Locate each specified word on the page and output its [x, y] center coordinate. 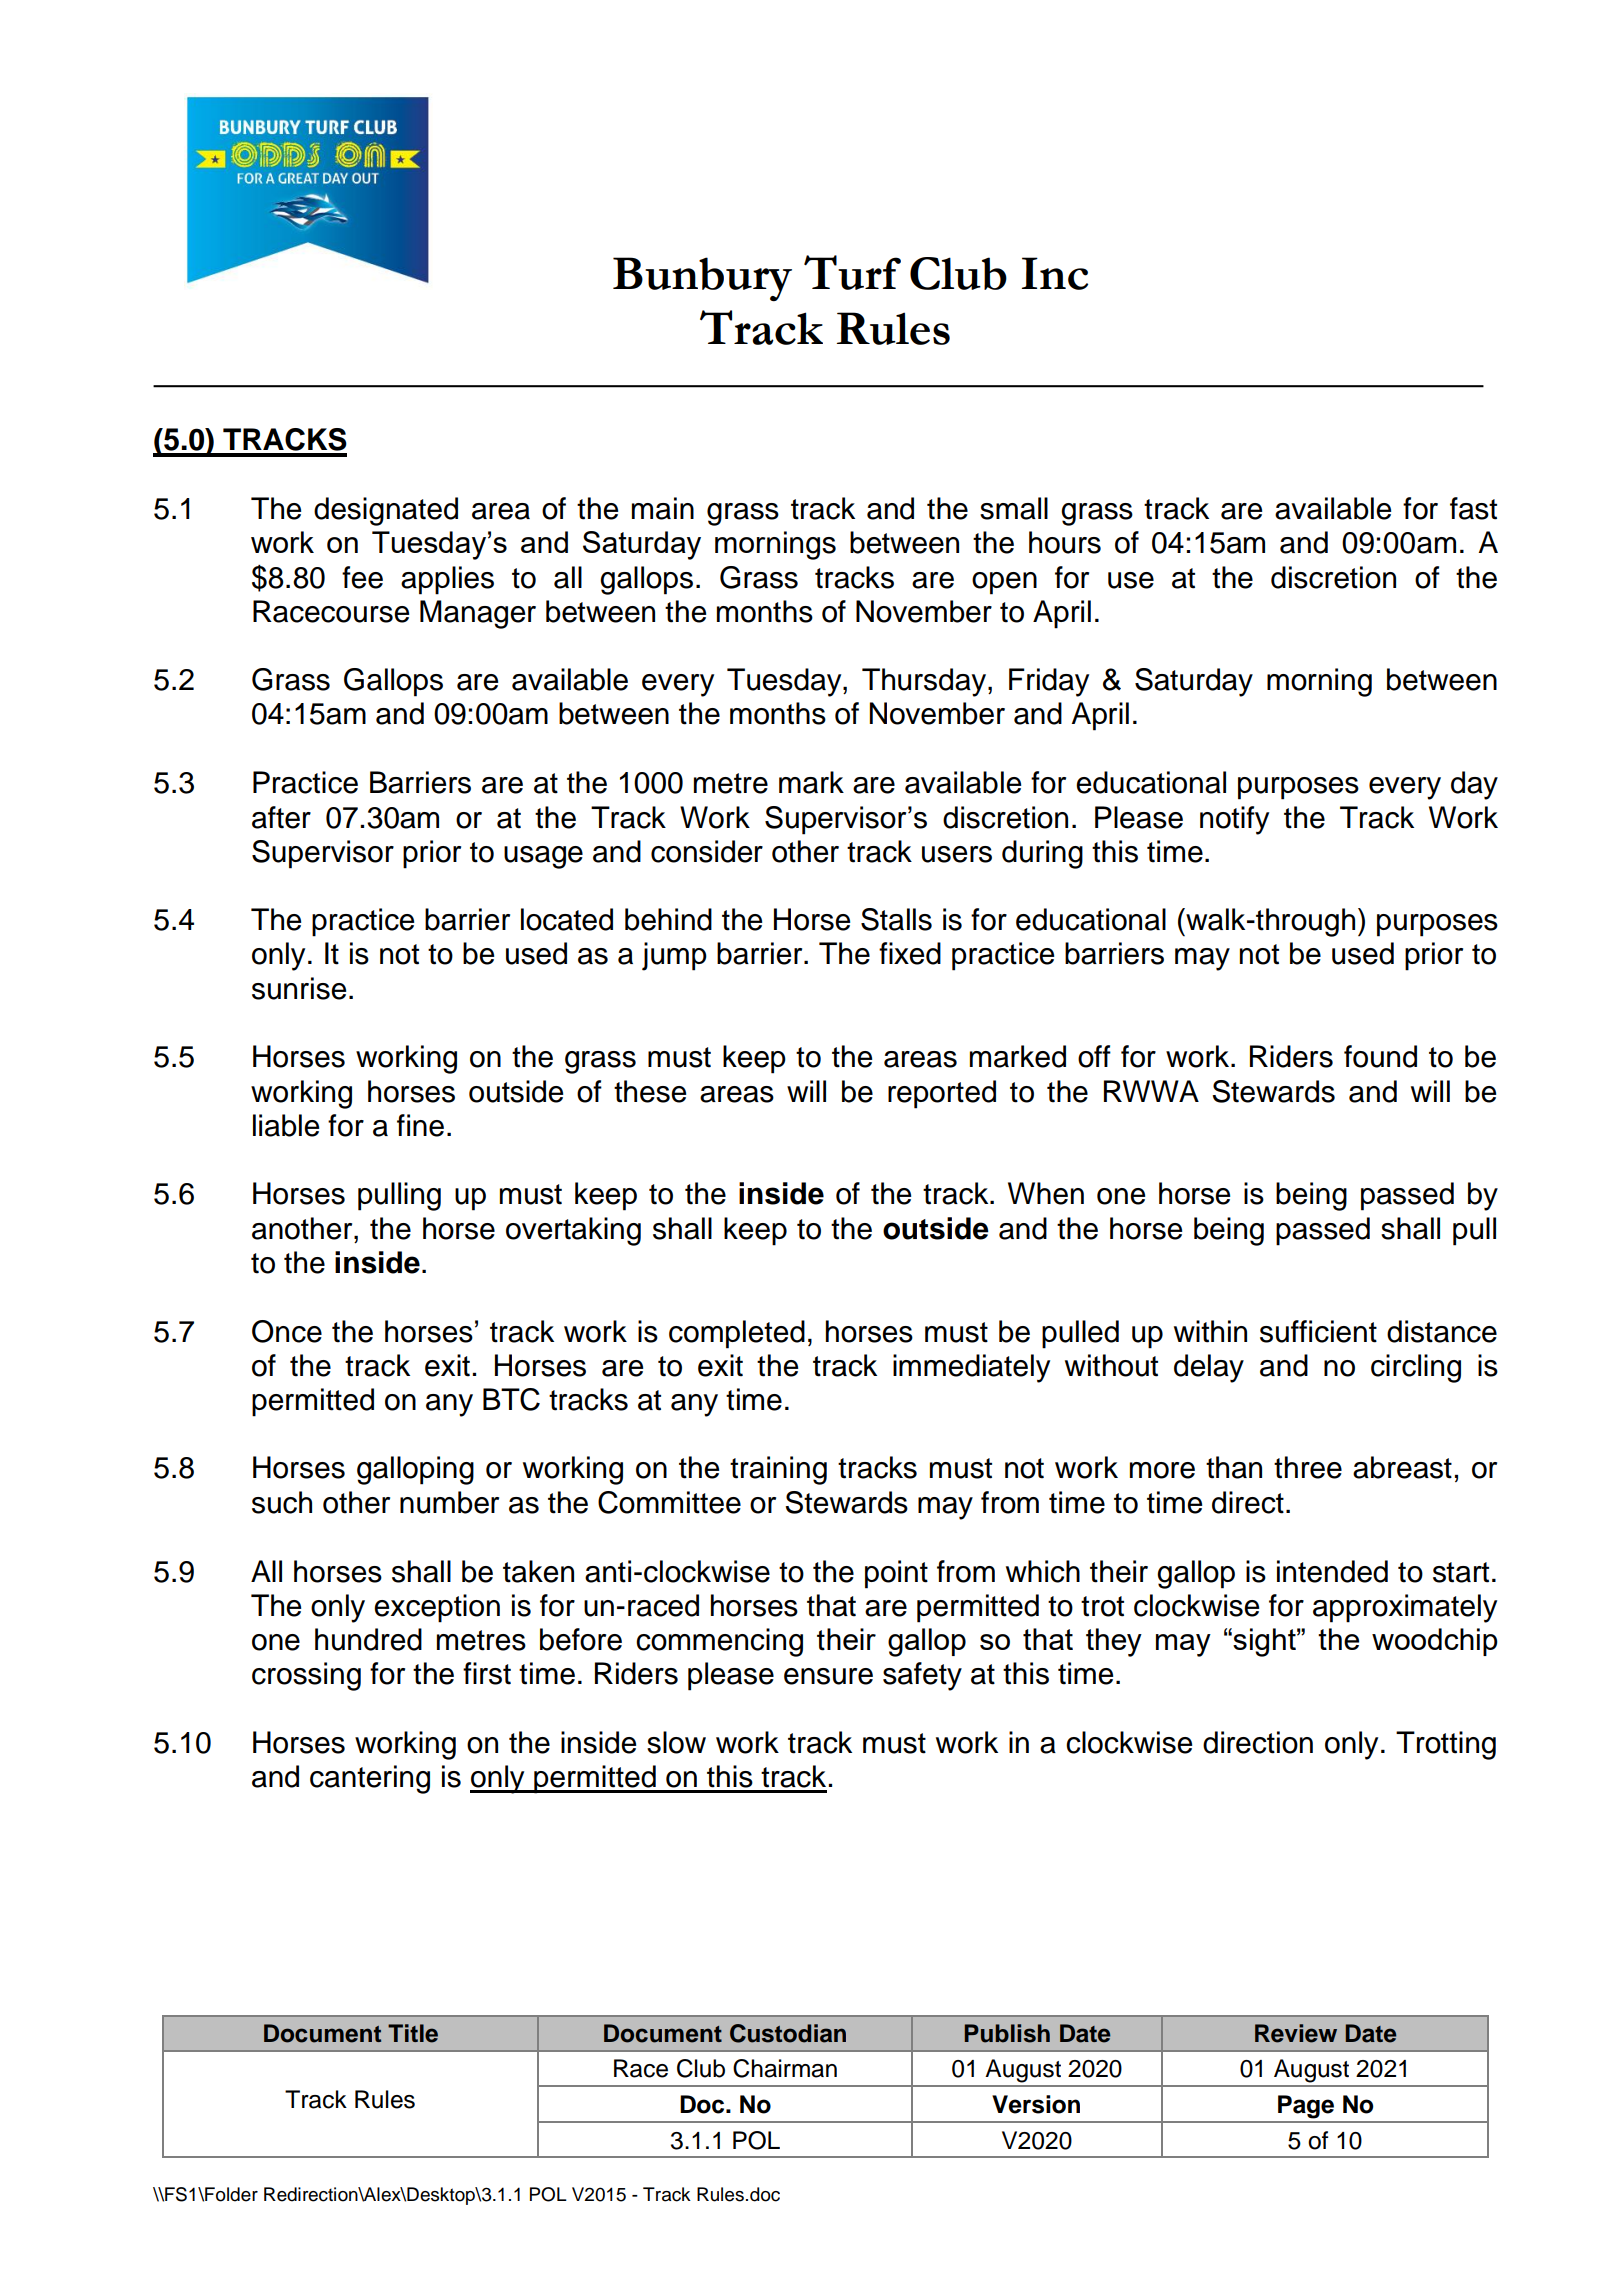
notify [1234, 820]
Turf [852, 272]
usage [543, 857]
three [1308, 1467]
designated [386, 511]
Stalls [896, 919]
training [778, 1470]
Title [413, 2033]
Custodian [788, 2033]
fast [1473, 508]
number [449, 1502]
